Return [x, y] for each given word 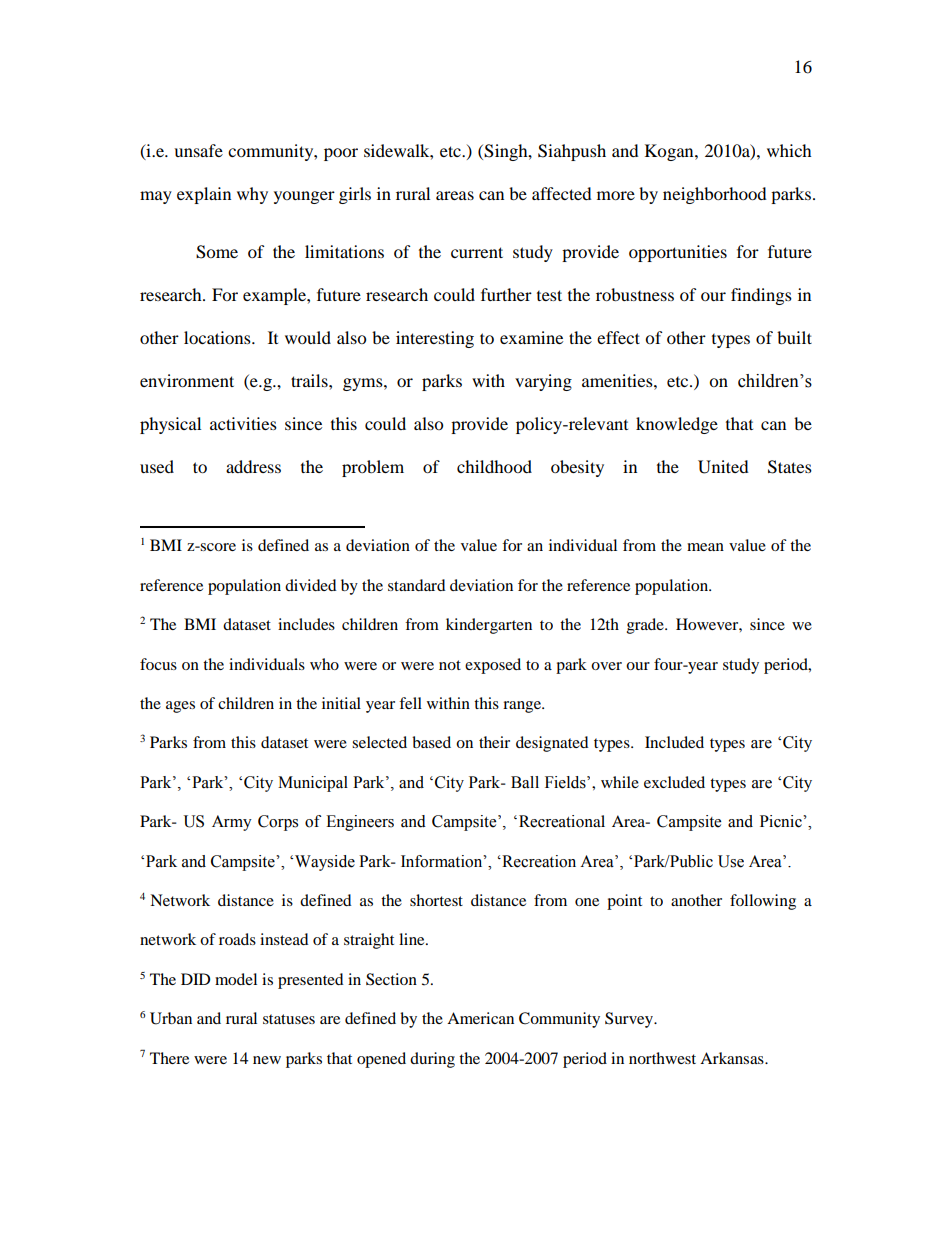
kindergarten [489, 626]
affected [562, 193]
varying [543, 382]
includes [306, 624]
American [480, 1018]
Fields [566, 782]
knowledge [677, 425]
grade [646, 626]
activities [243, 423]
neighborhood [715, 195]
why [252, 195]
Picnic [782, 821]
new [267, 1060]
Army [232, 823]
